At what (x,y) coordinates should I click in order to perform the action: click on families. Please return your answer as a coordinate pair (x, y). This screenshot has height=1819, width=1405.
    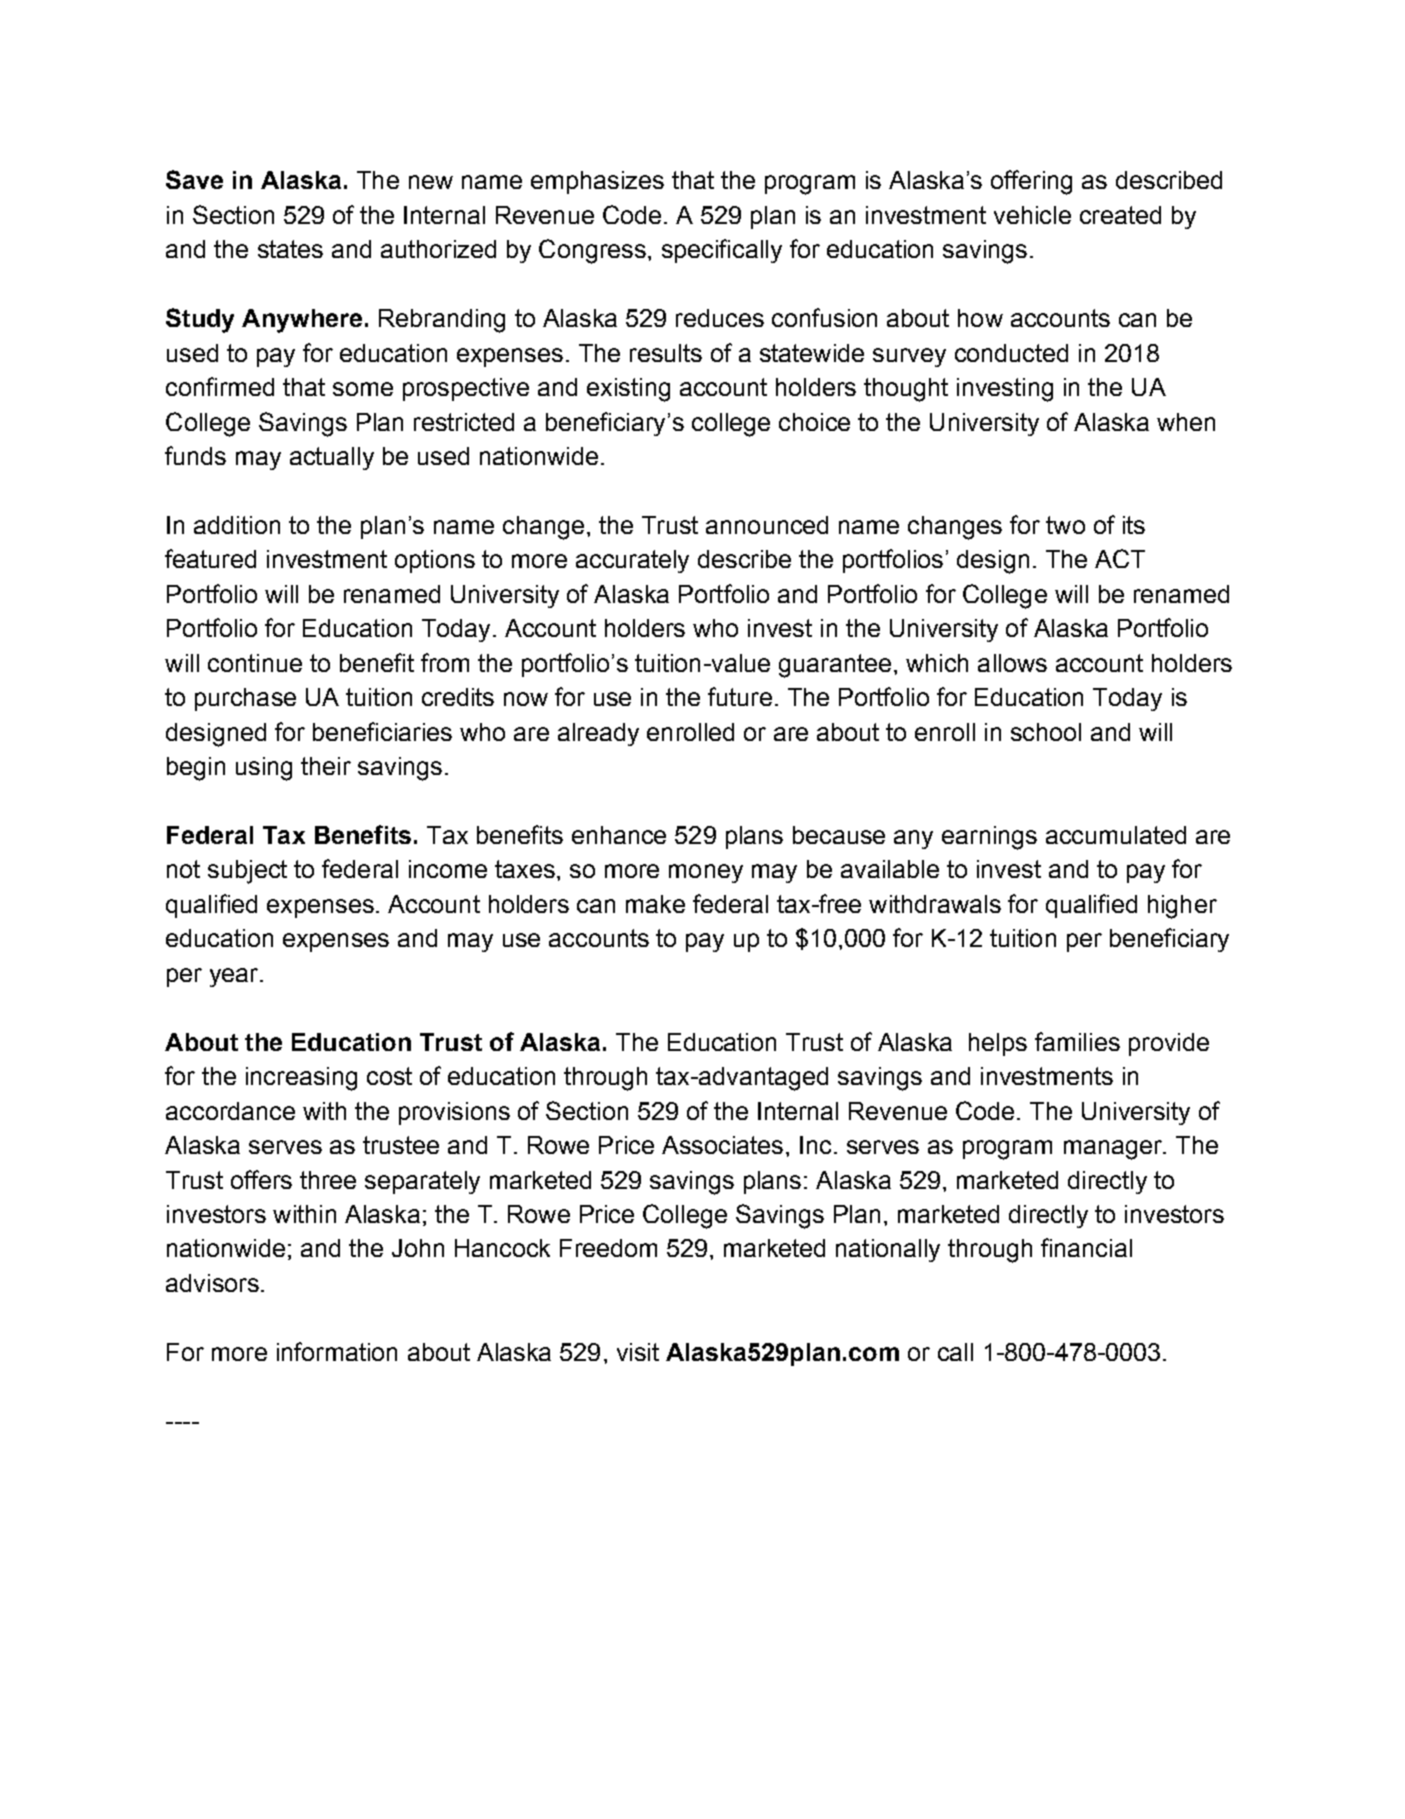
    Looking at the image, I should click on (1077, 1041).
